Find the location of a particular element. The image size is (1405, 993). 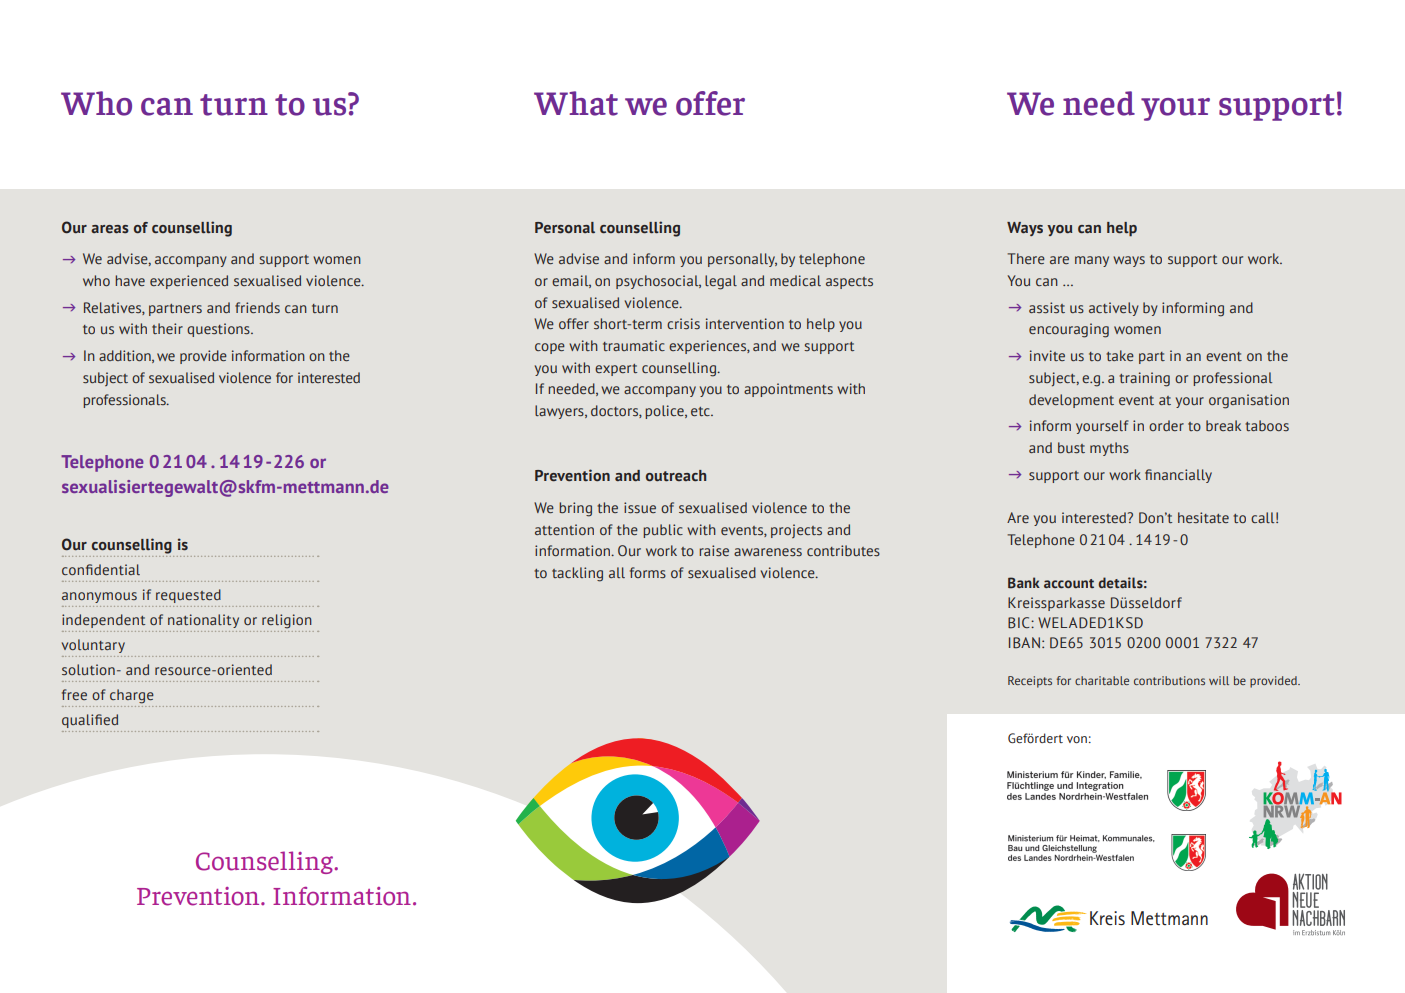

order is located at coordinates (1166, 425).
